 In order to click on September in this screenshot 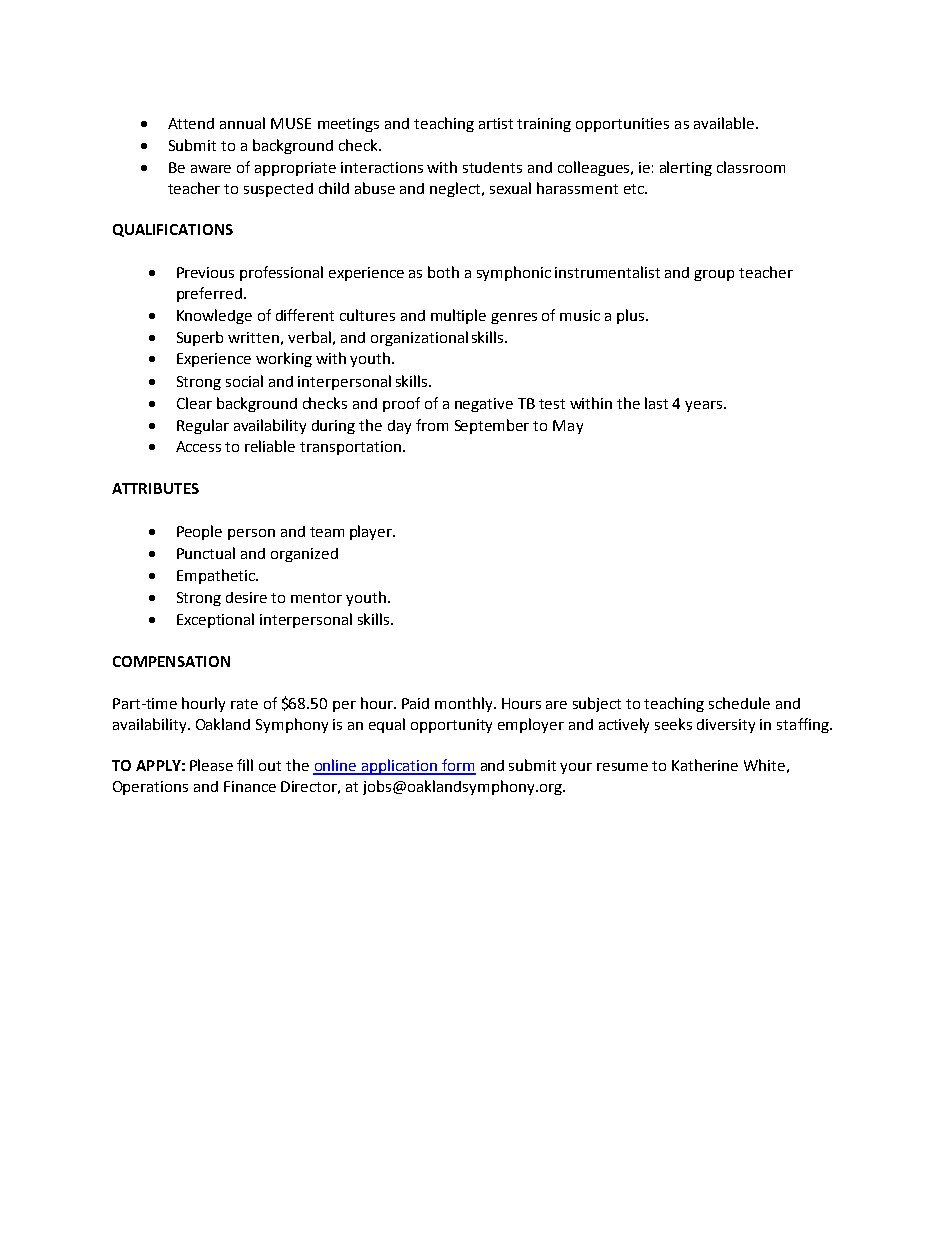, I will do `click(492, 426)`.
